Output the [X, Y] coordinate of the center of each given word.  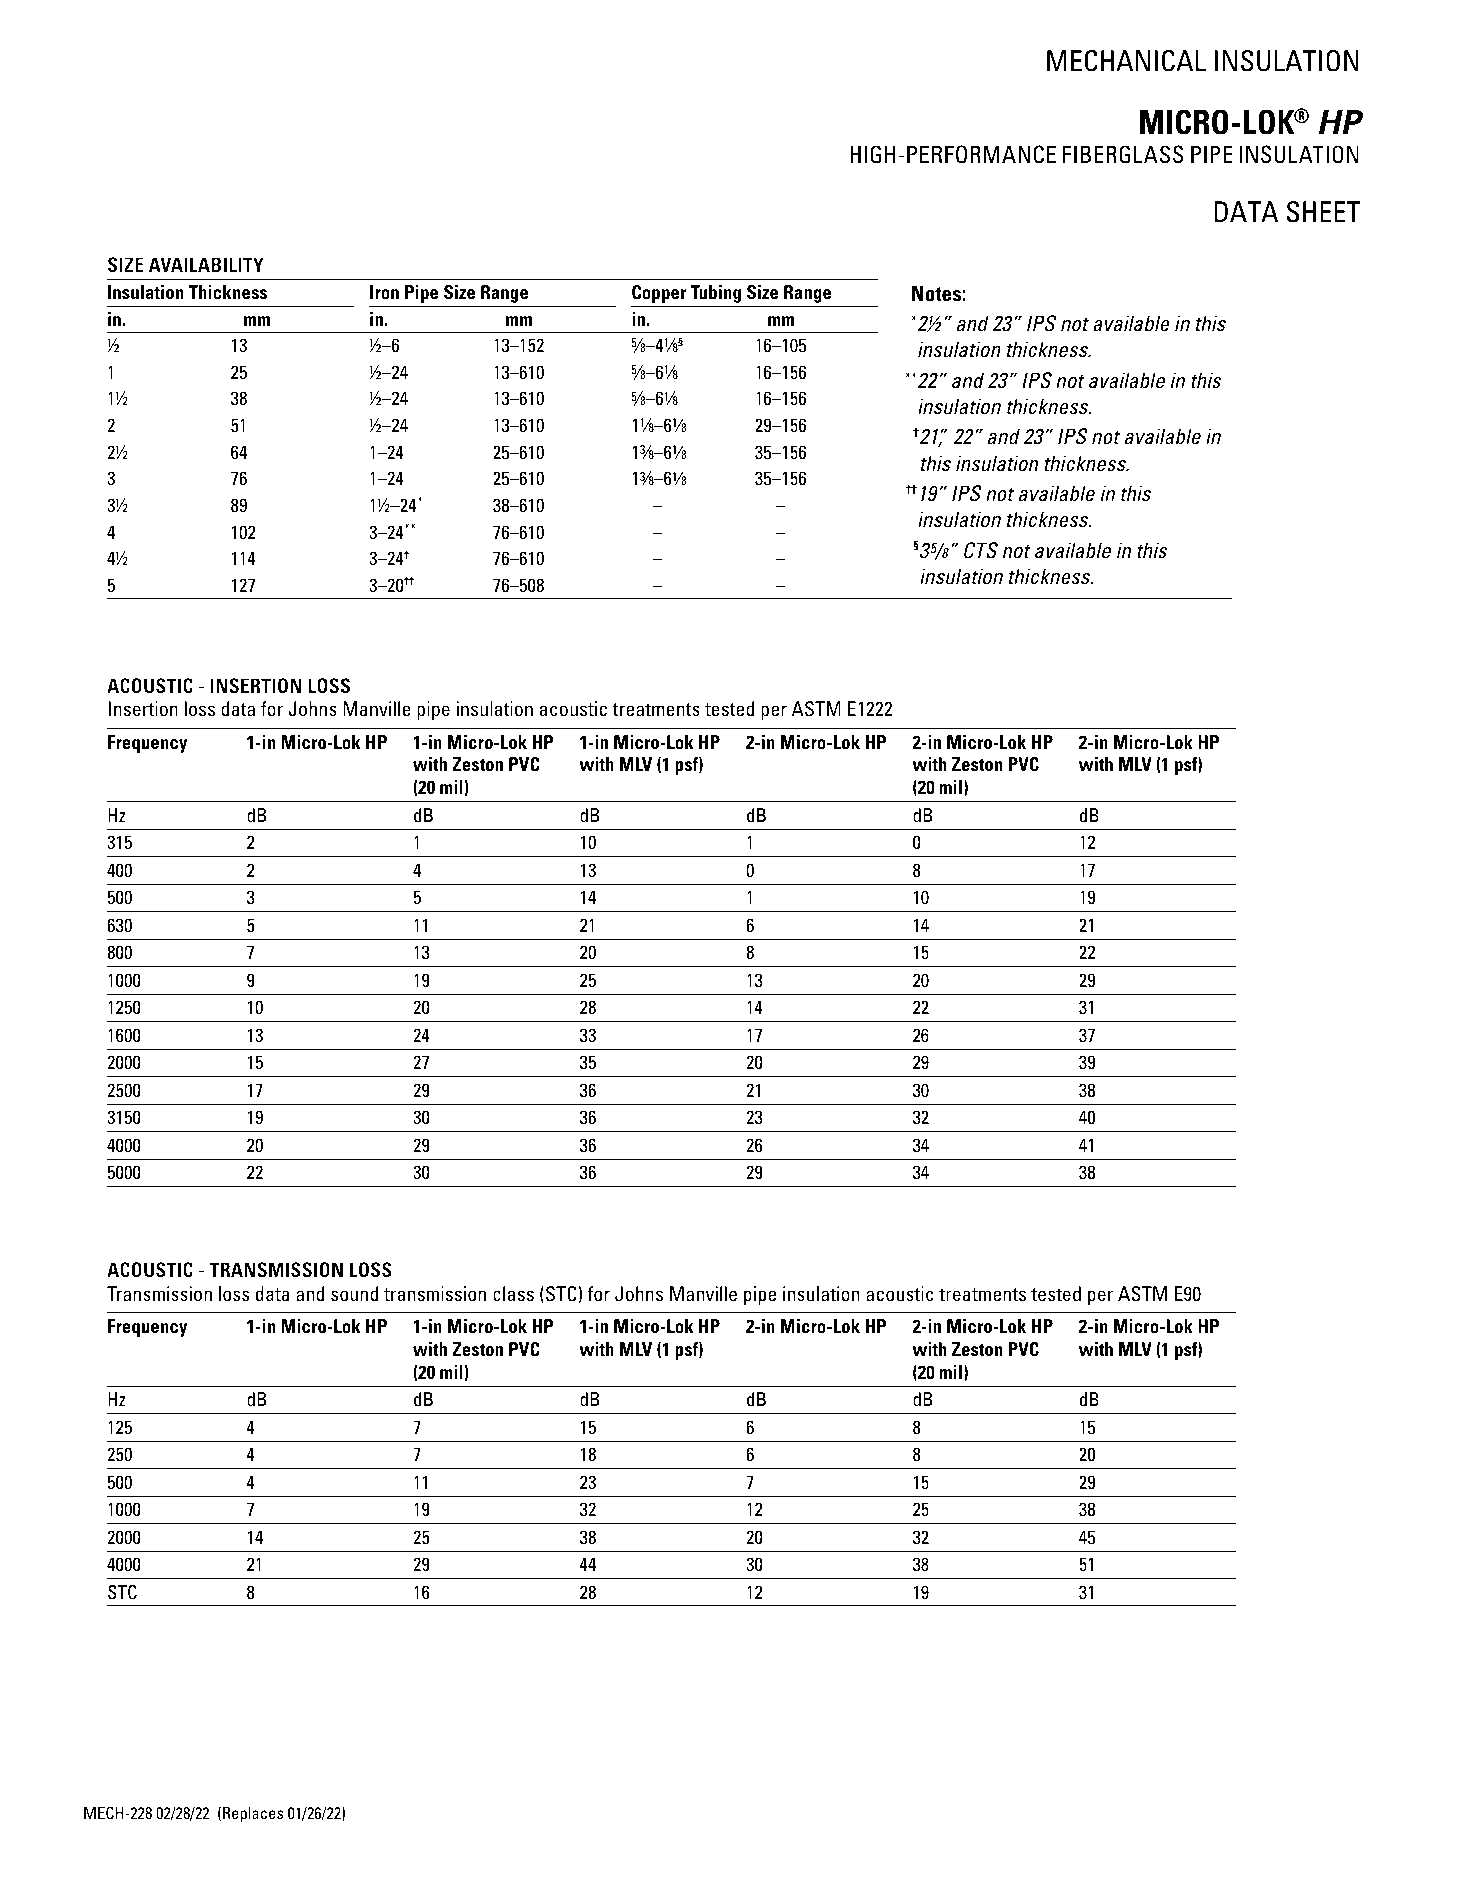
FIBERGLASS [1123, 154]
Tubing [715, 294]
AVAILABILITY [206, 264]
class [513, 1293]
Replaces [253, 1814]
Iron [384, 292]
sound [354, 1293]
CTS [981, 550]
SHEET [1323, 212]
